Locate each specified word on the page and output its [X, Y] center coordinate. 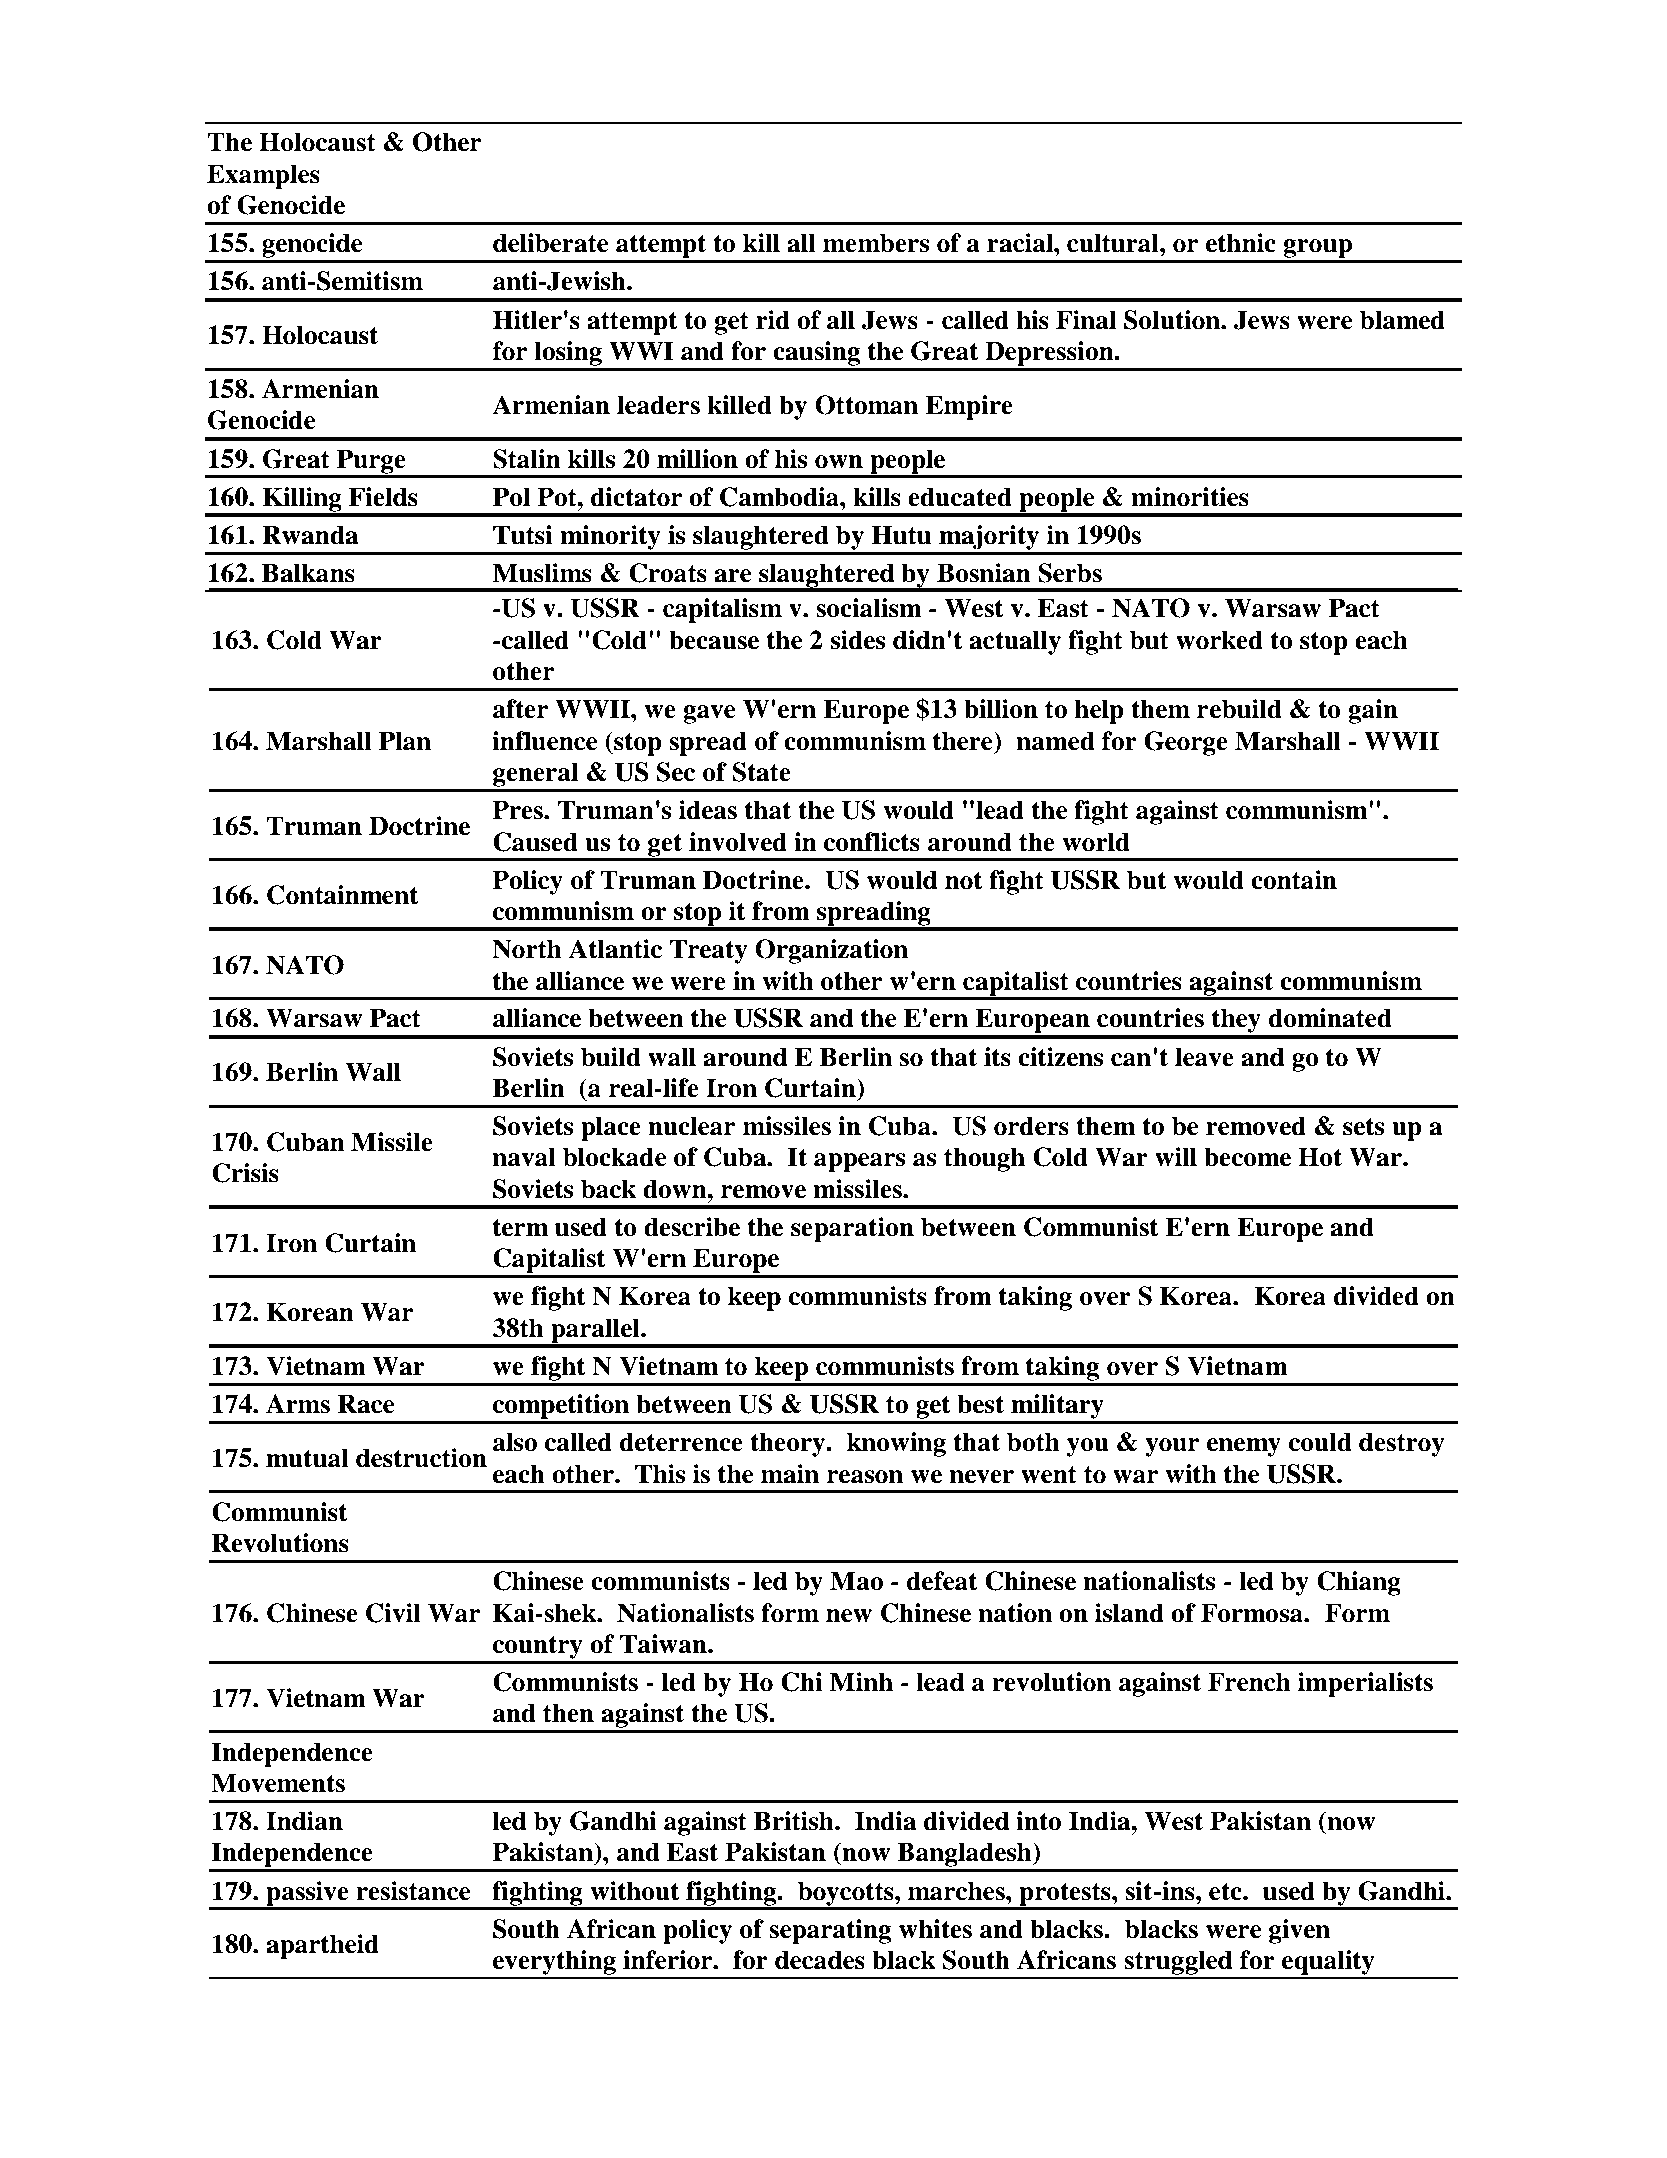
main [790, 1474]
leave [1204, 1057]
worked [1219, 640]
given [1299, 1931]
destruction [421, 1458]
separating [830, 1931]
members [876, 243]
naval [524, 1157]
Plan [405, 741]
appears [860, 1162]
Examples [263, 176]
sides [858, 640]
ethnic [1241, 243]
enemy [1244, 1447]
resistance [413, 1891]
